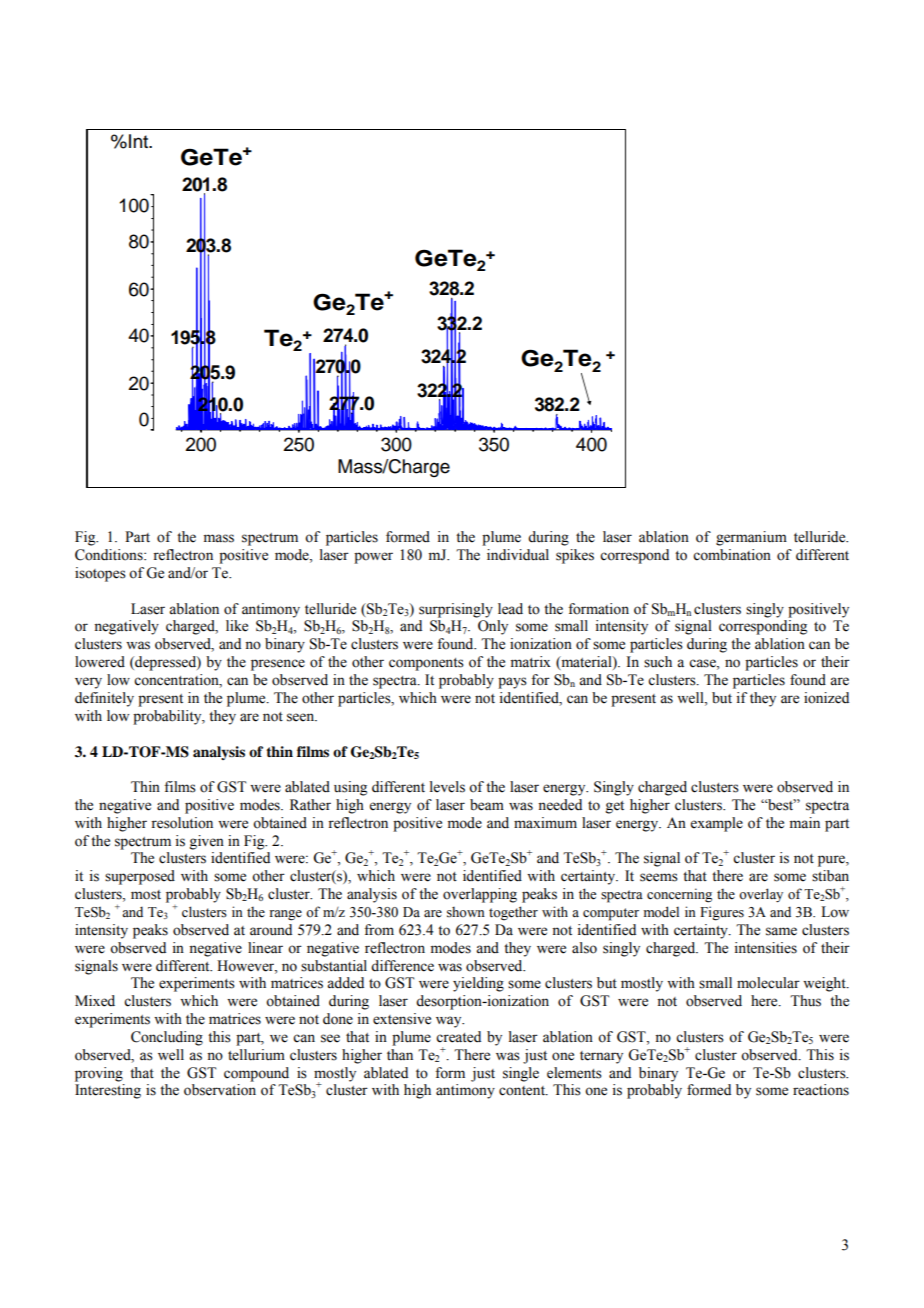 The height and width of the screenshot is (1308, 924). What do you see at coordinates (821, 1090) in the screenshot?
I see `reactions` at bounding box center [821, 1090].
